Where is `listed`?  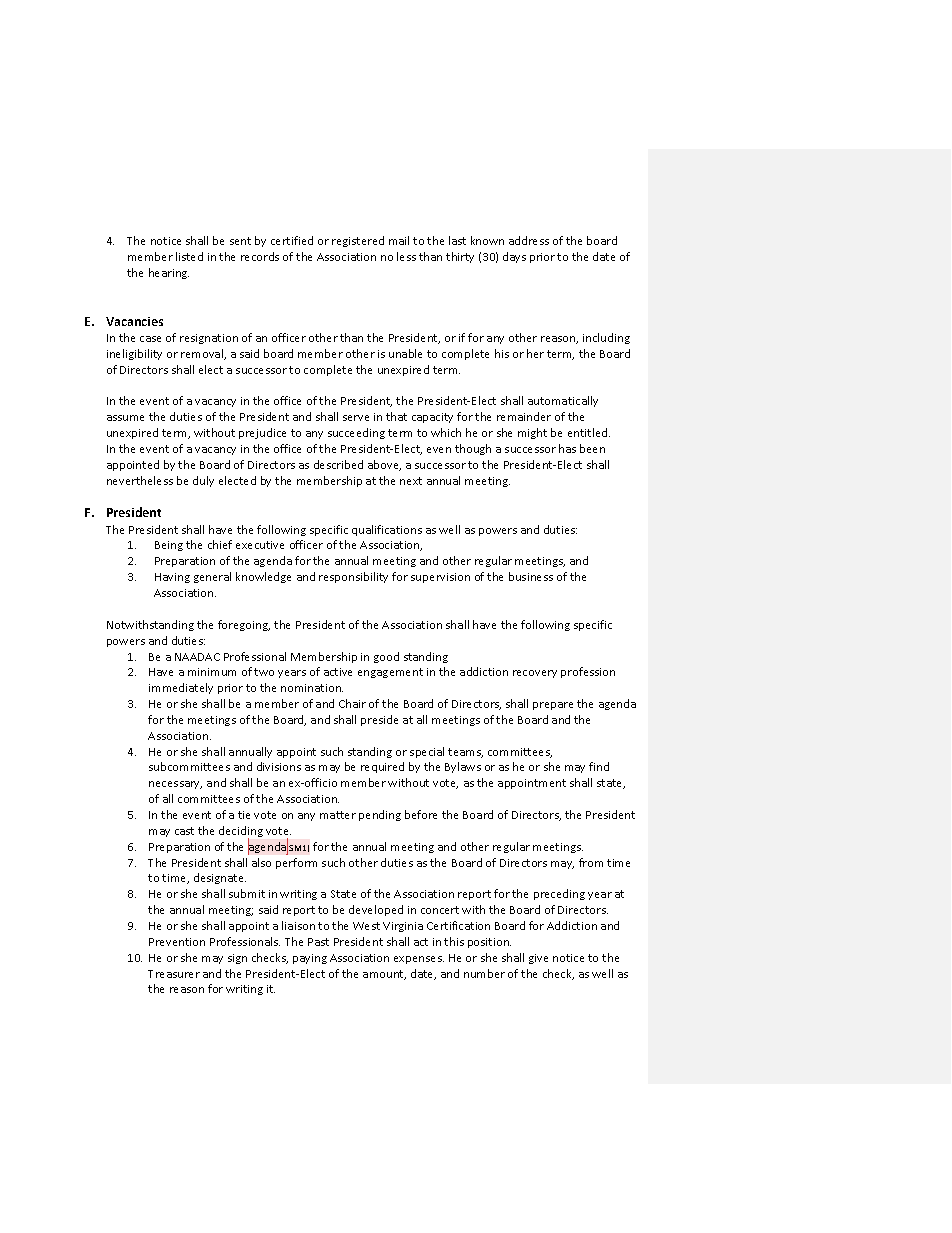 listed is located at coordinates (189, 256).
